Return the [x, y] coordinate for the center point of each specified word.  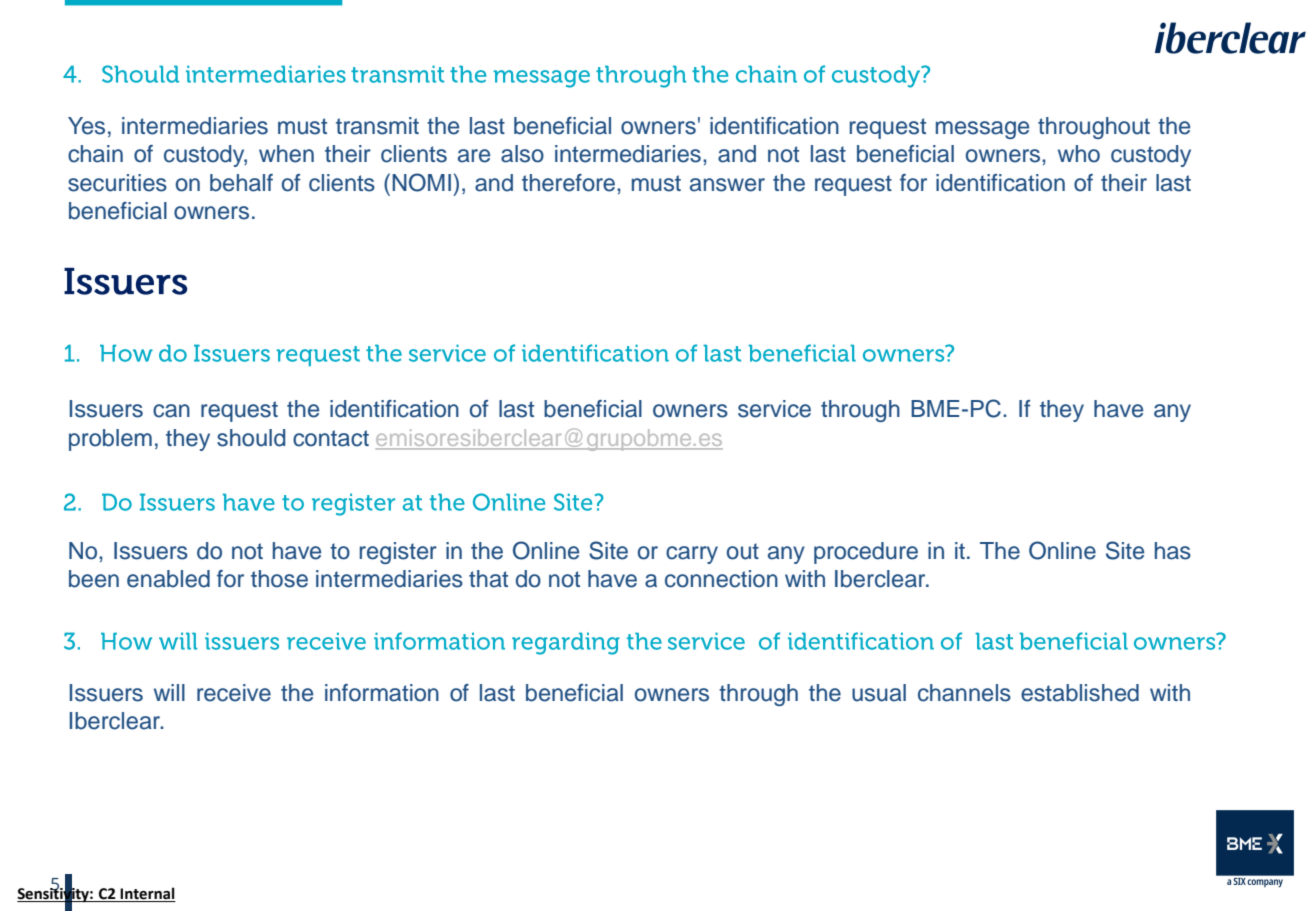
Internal [147, 894]
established [1080, 693]
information [382, 693]
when [286, 154]
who [1079, 154]
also [522, 154]
